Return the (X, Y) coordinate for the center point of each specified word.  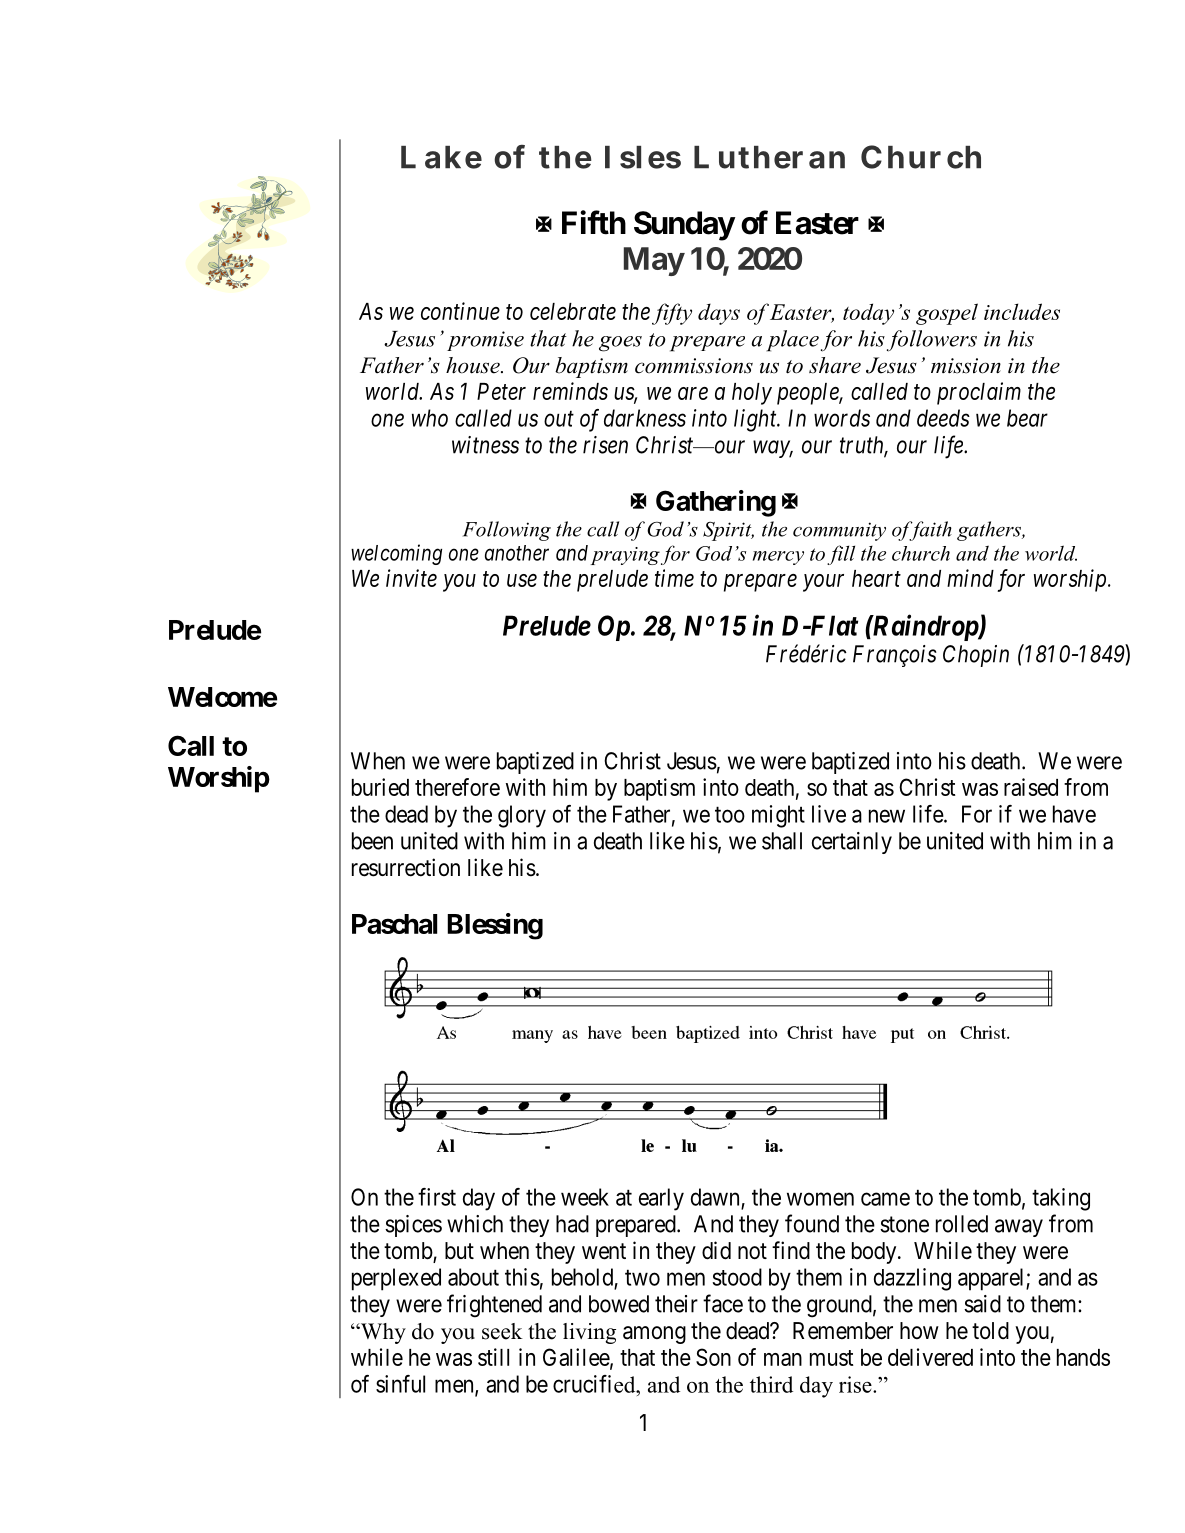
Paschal (394, 924)
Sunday (684, 226)
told (990, 1330)
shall (782, 841)
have (1074, 814)
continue (460, 311)
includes (1022, 311)
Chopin (976, 656)
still (493, 1357)
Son (713, 1357)
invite (411, 578)
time (674, 578)
